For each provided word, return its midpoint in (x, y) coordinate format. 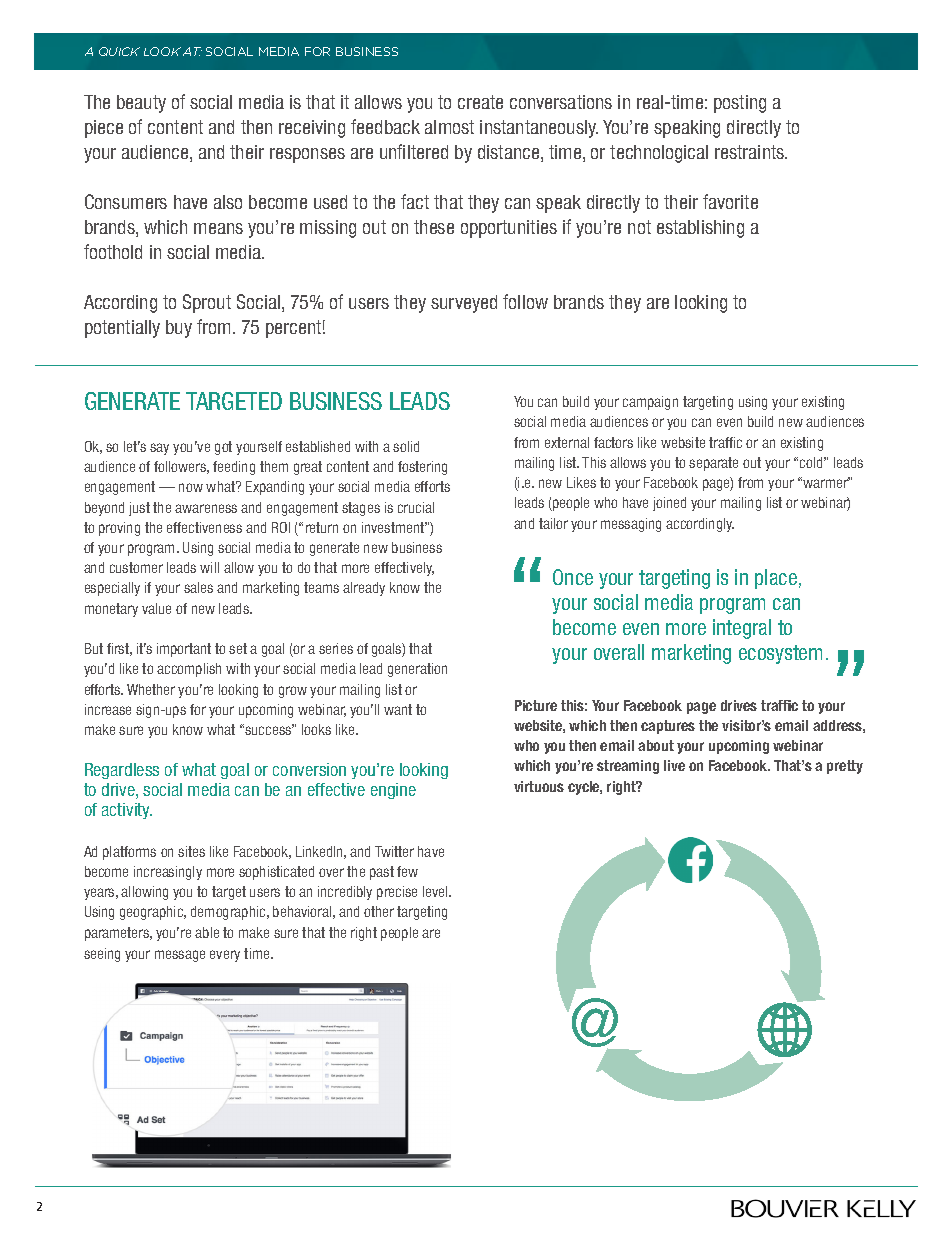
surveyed (464, 304)
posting (740, 104)
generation (417, 670)
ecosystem (780, 654)
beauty (141, 104)
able (207, 932)
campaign (650, 403)
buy (179, 329)
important (184, 650)
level (436, 891)
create (480, 102)
